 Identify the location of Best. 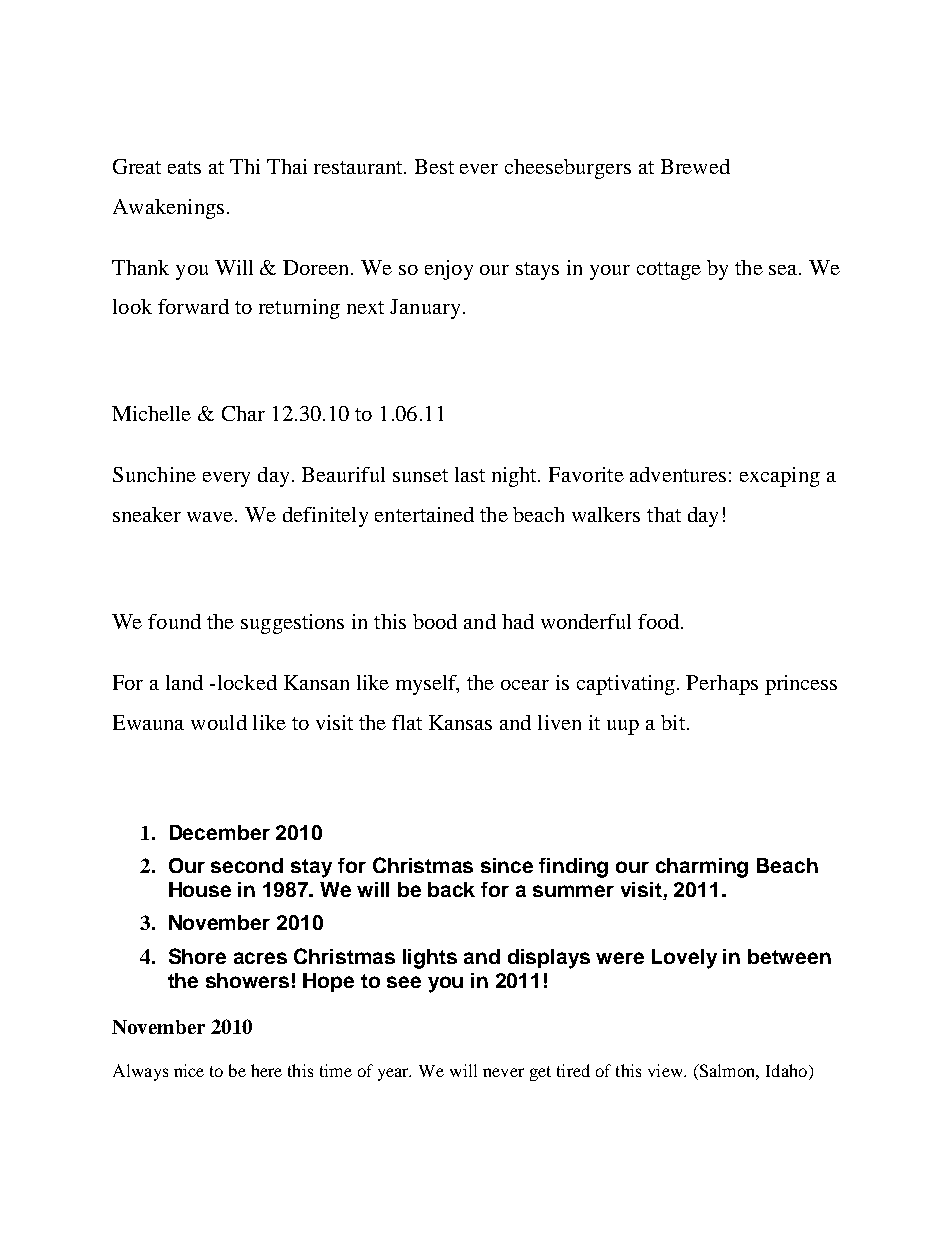
(434, 166).
